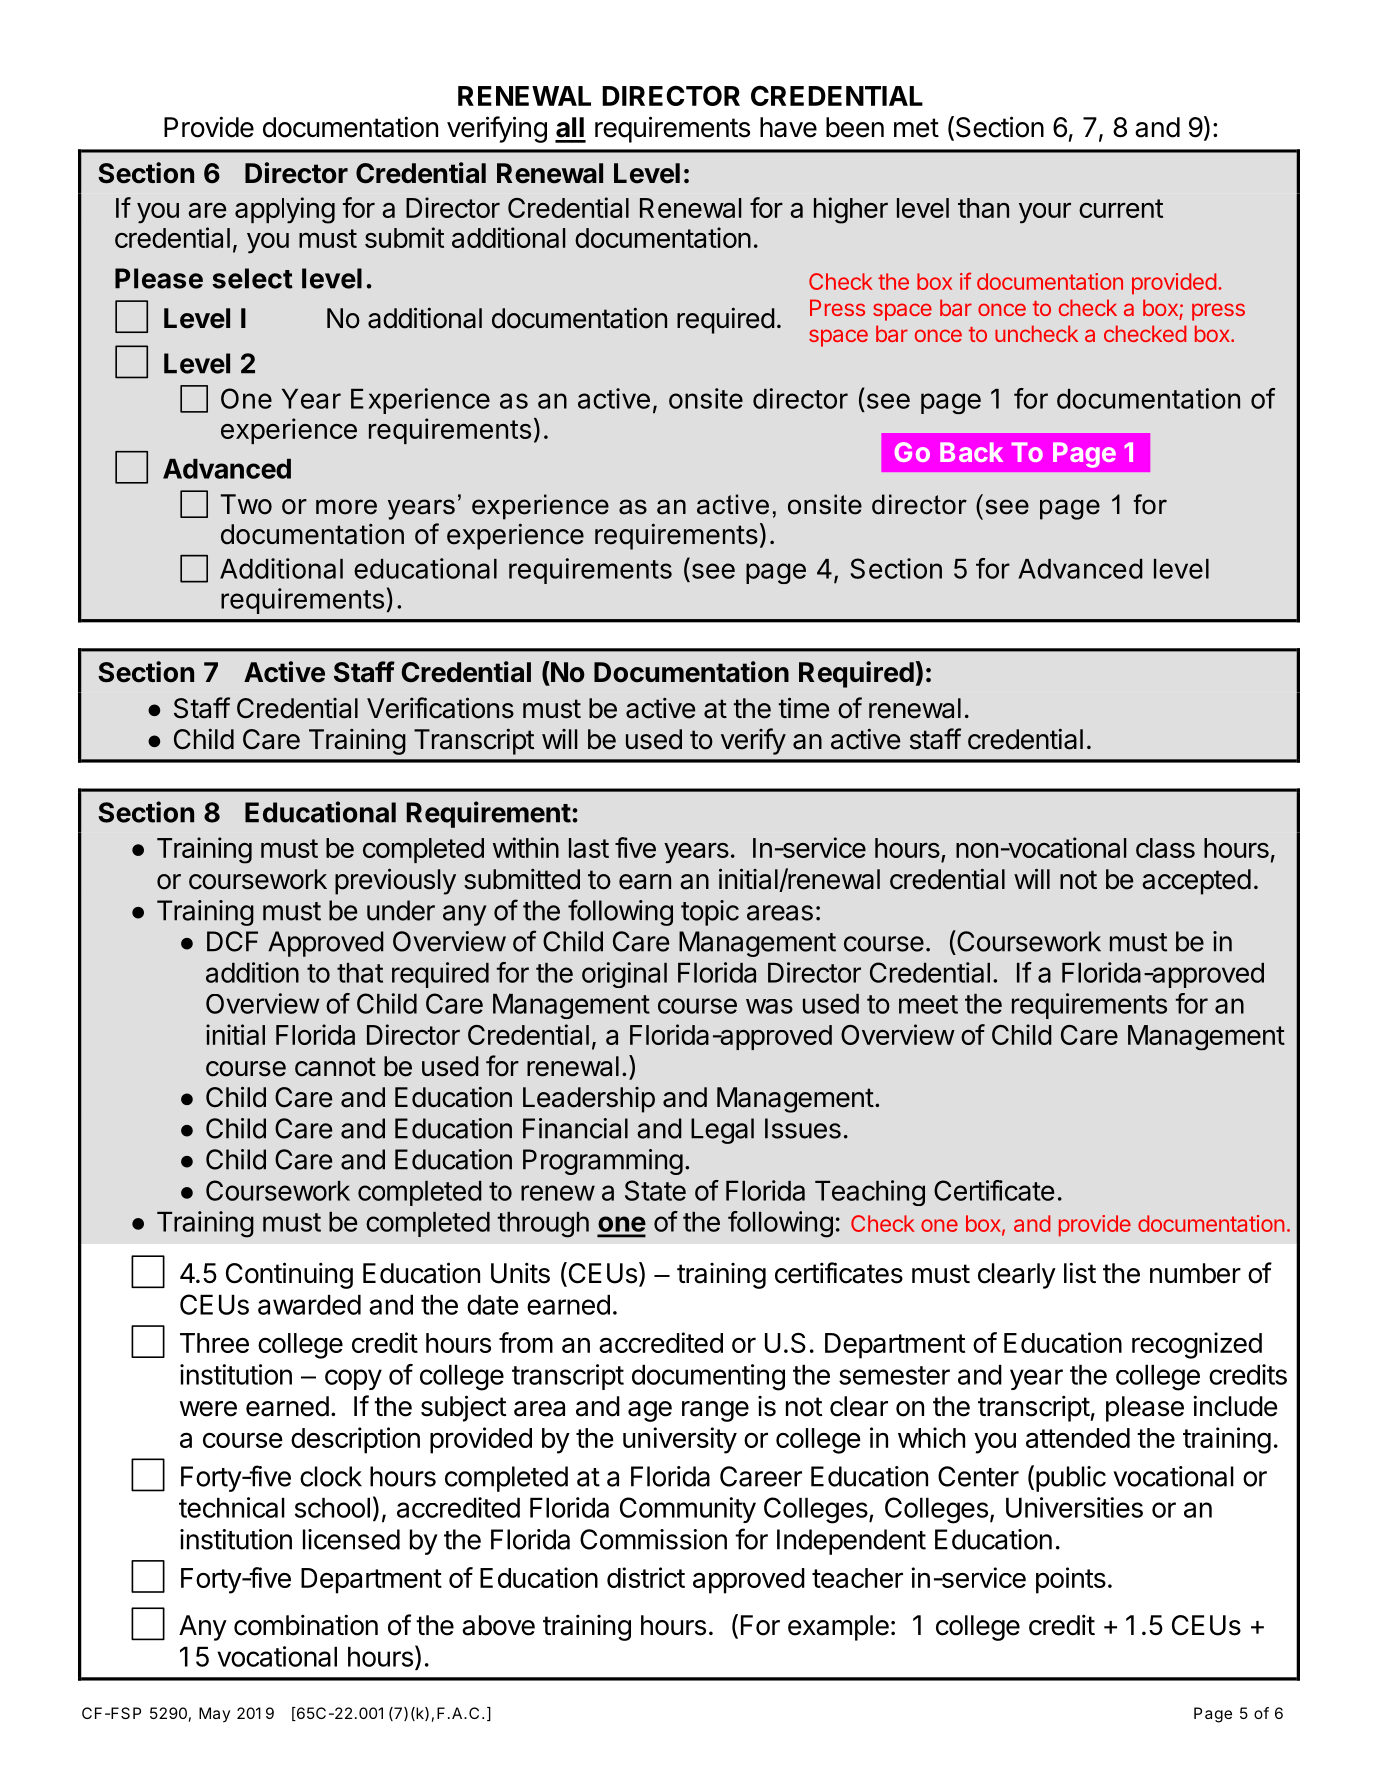 The image size is (1381, 1787). What do you see at coordinates (1196, 882) in the screenshot?
I see `accepted` at bounding box center [1196, 882].
